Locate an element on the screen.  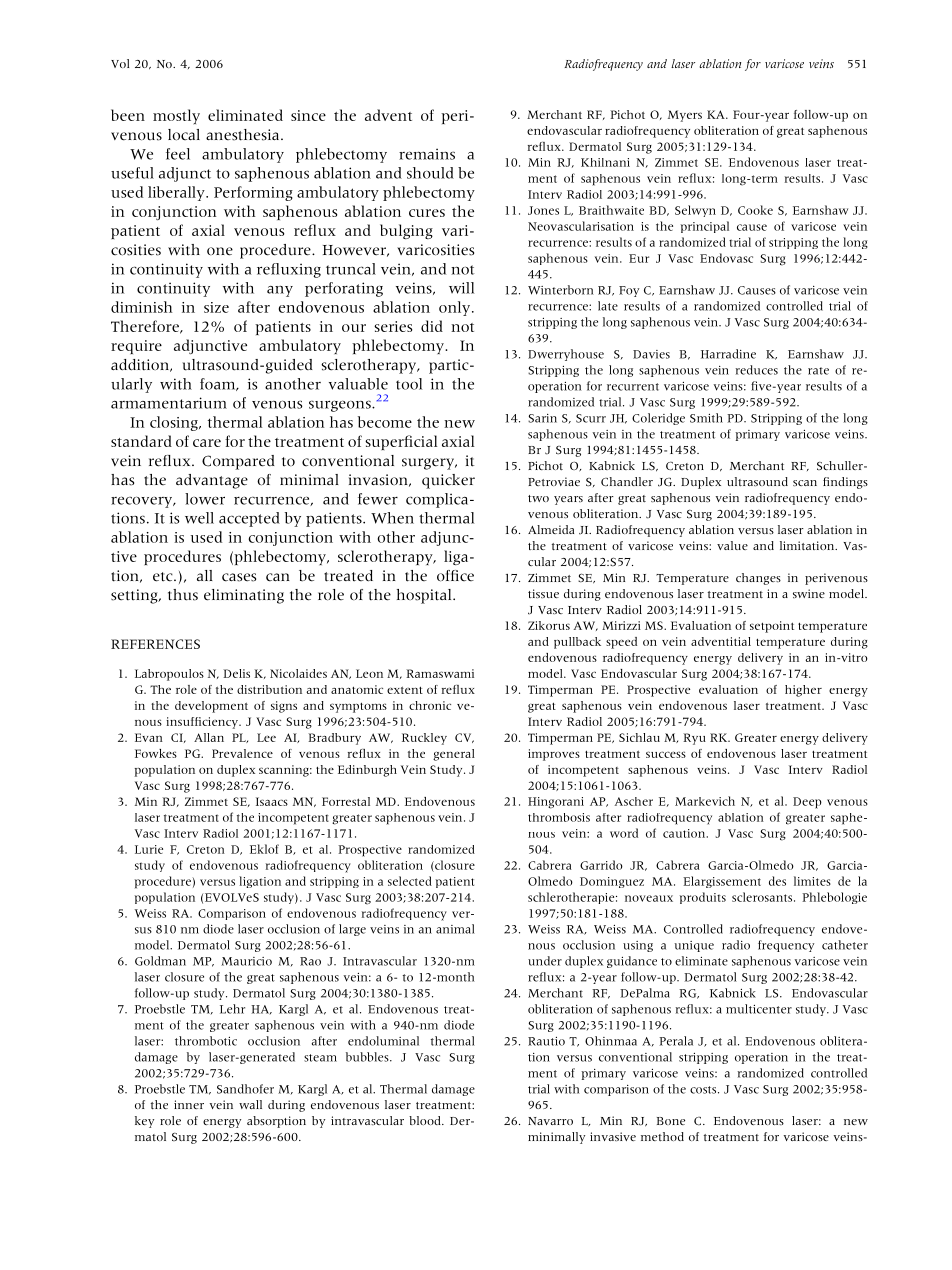
care is located at coordinates (207, 443).
